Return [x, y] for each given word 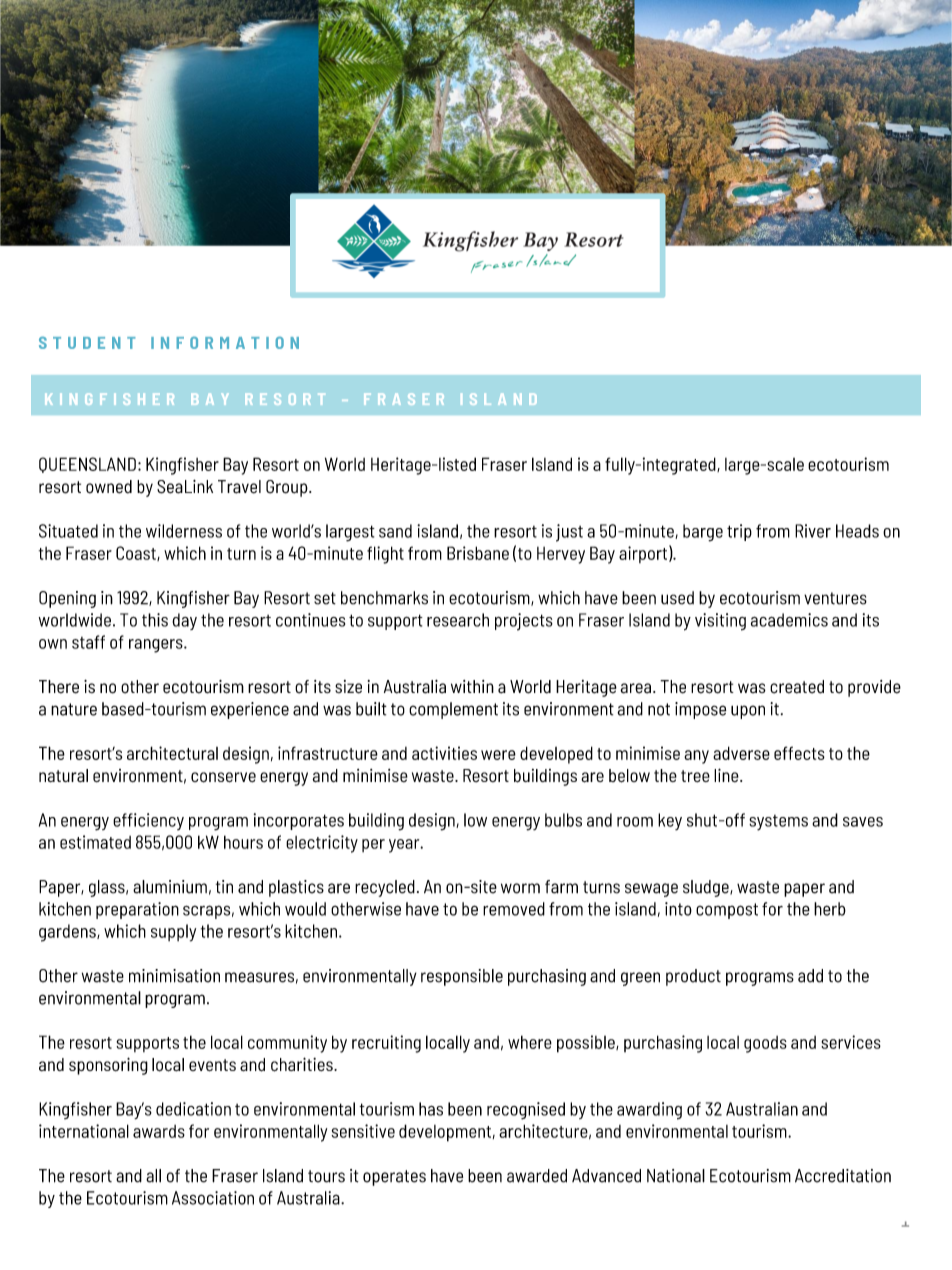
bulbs [563, 820]
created [797, 687]
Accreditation [843, 1176]
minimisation [174, 976]
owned [109, 487]
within [472, 686]
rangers [157, 646]
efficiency [148, 821]
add [810, 976]
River [813, 531]
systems [778, 823]
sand [395, 531]
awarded [537, 1176]
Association [213, 1198]
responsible [462, 977]
